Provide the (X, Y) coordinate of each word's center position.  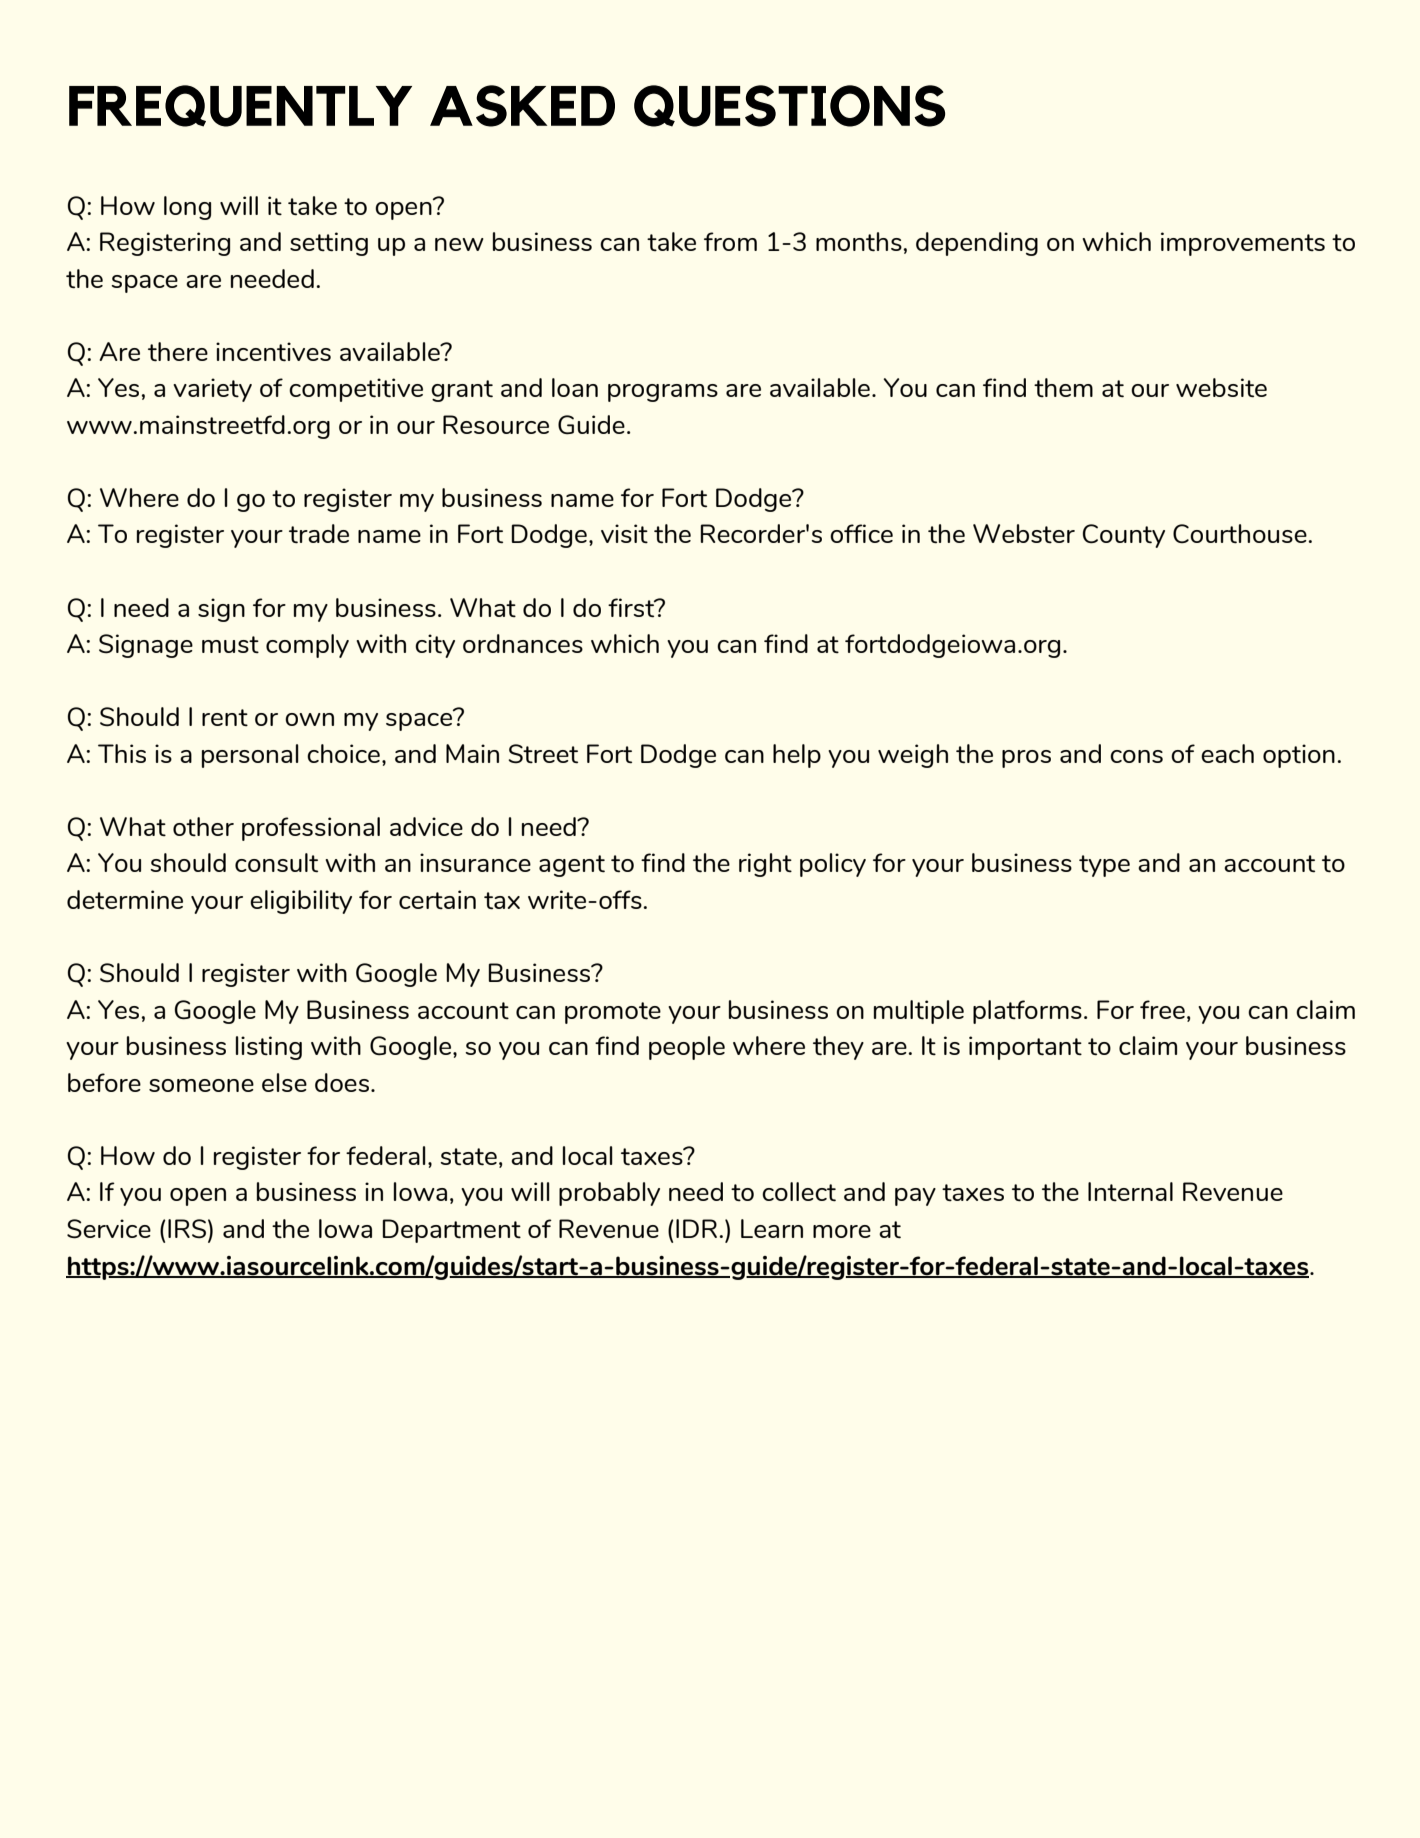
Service (109, 1229)
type (1104, 866)
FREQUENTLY (240, 106)
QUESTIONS (789, 106)
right (765, 865)
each (1227, 753)
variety (212, 390)
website (1221, 388)
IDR (696, 1228)
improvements (1243, 244)
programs (663, 393)
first (632, 608)
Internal (1130, 1191)
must (230, 644)
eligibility (301, 902)
